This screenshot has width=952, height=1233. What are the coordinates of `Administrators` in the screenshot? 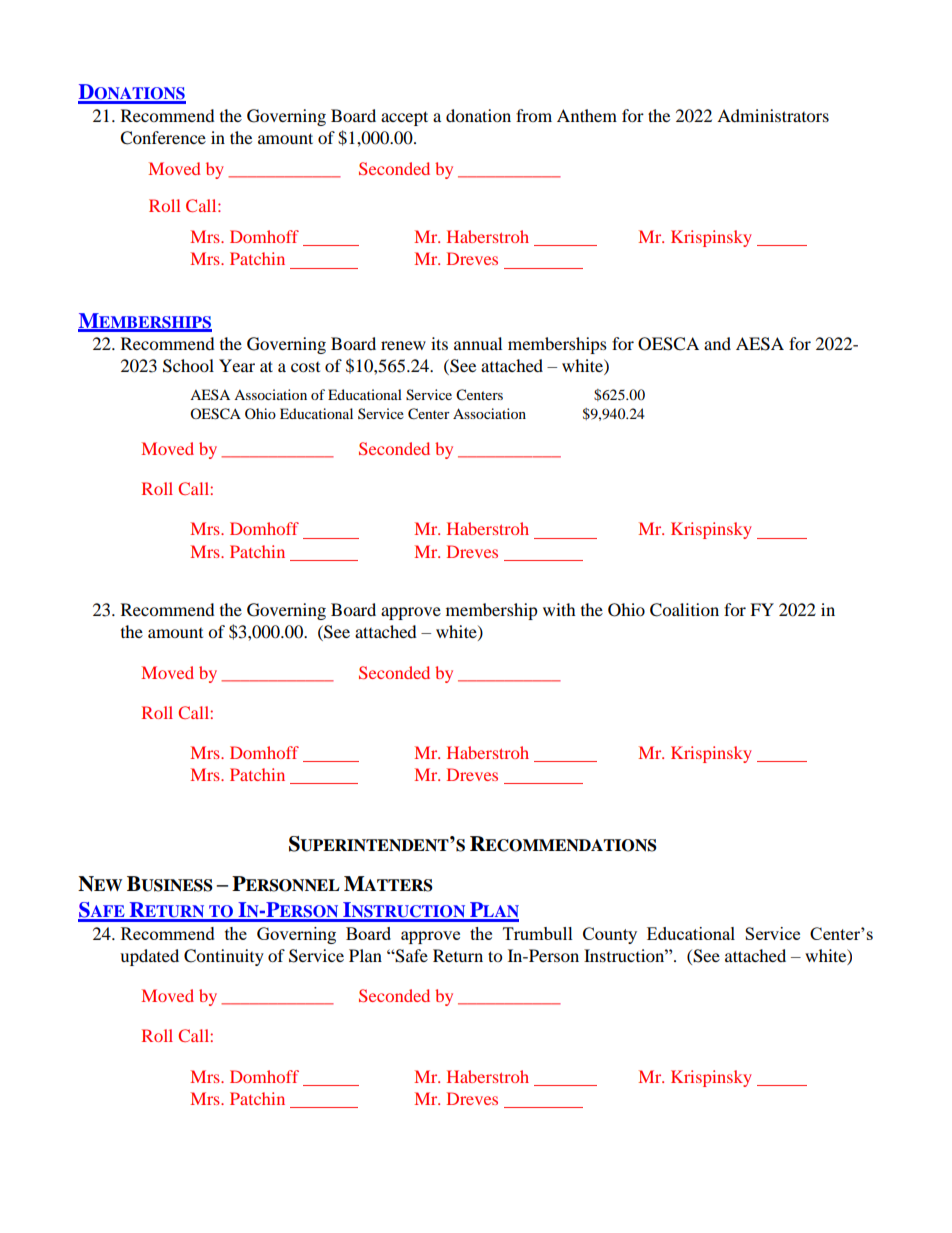 It's located at (773, 115).
